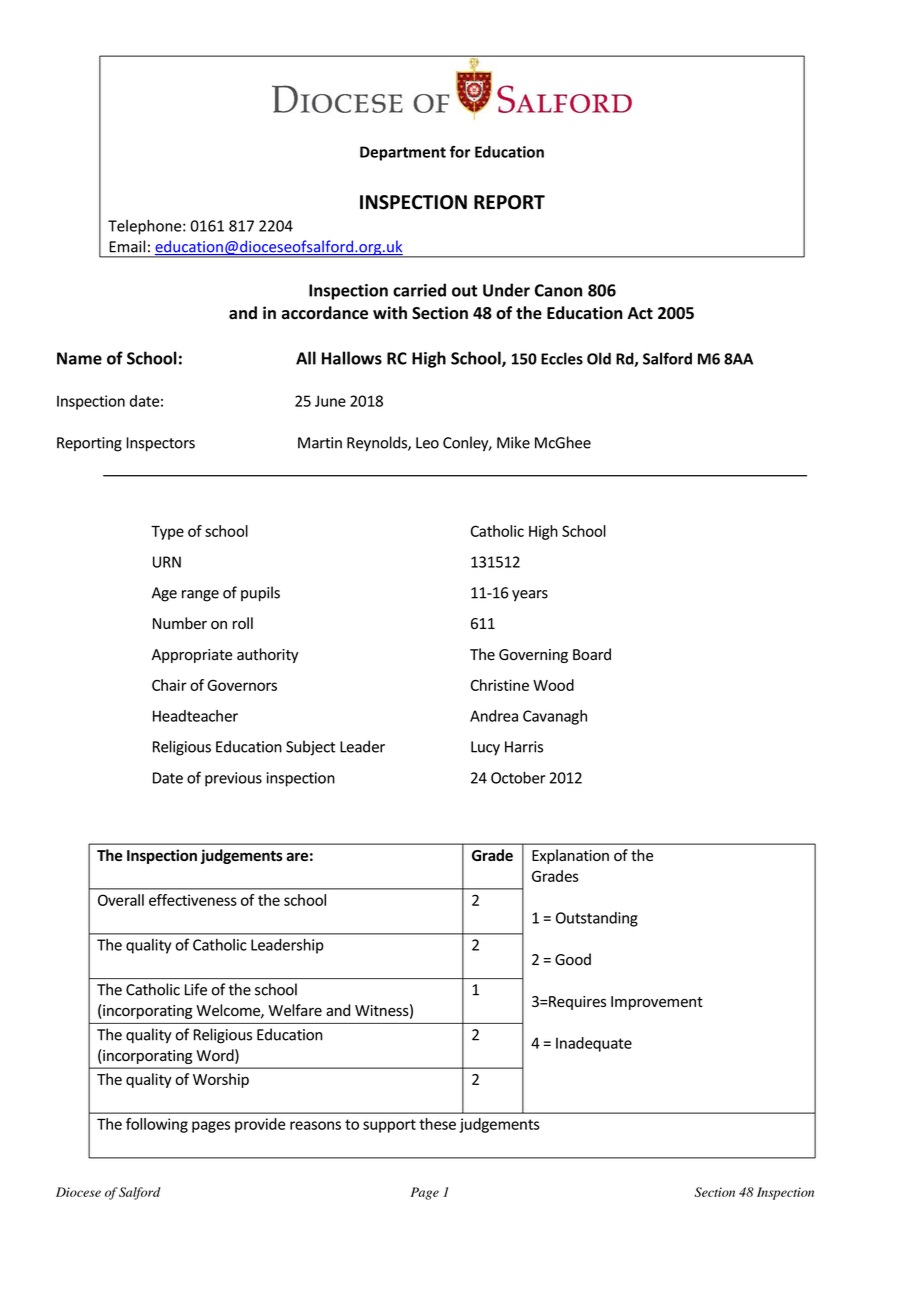 The height and width of the page is (1307, 924). Describe the element at coordinates (127, 246) in the page. I see `Email` at that location.
